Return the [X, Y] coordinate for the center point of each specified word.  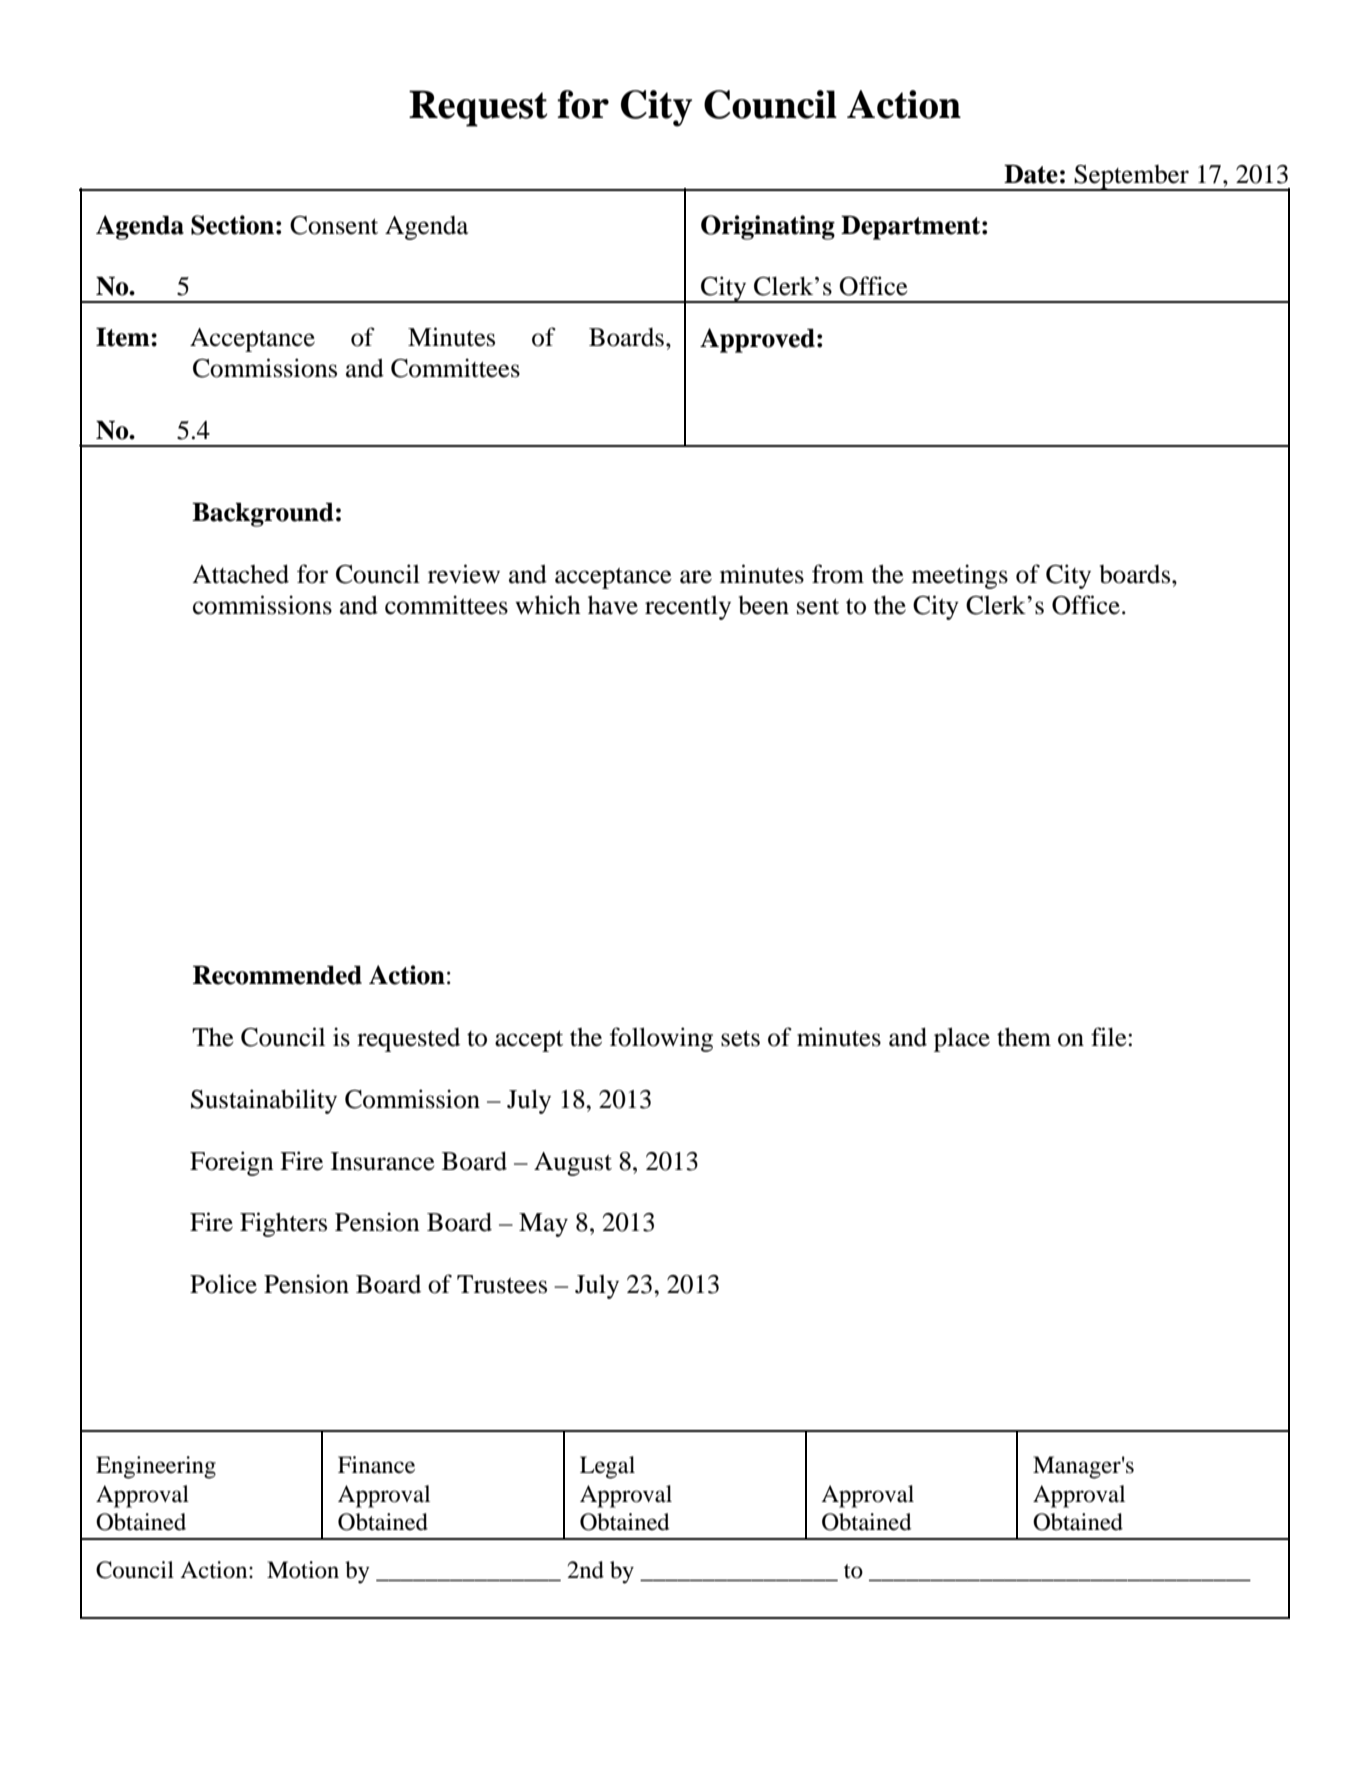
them [1024, 1037]
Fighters [283, 1224]
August [573, 1164]
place [962, 1039]
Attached [240, 574]
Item [124, 337]
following [661, 1039]
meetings [960, 576]
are [696, 577]
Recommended [277, 975]
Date [1031, 174]
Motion [303, 1570]
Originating [768, 227]
